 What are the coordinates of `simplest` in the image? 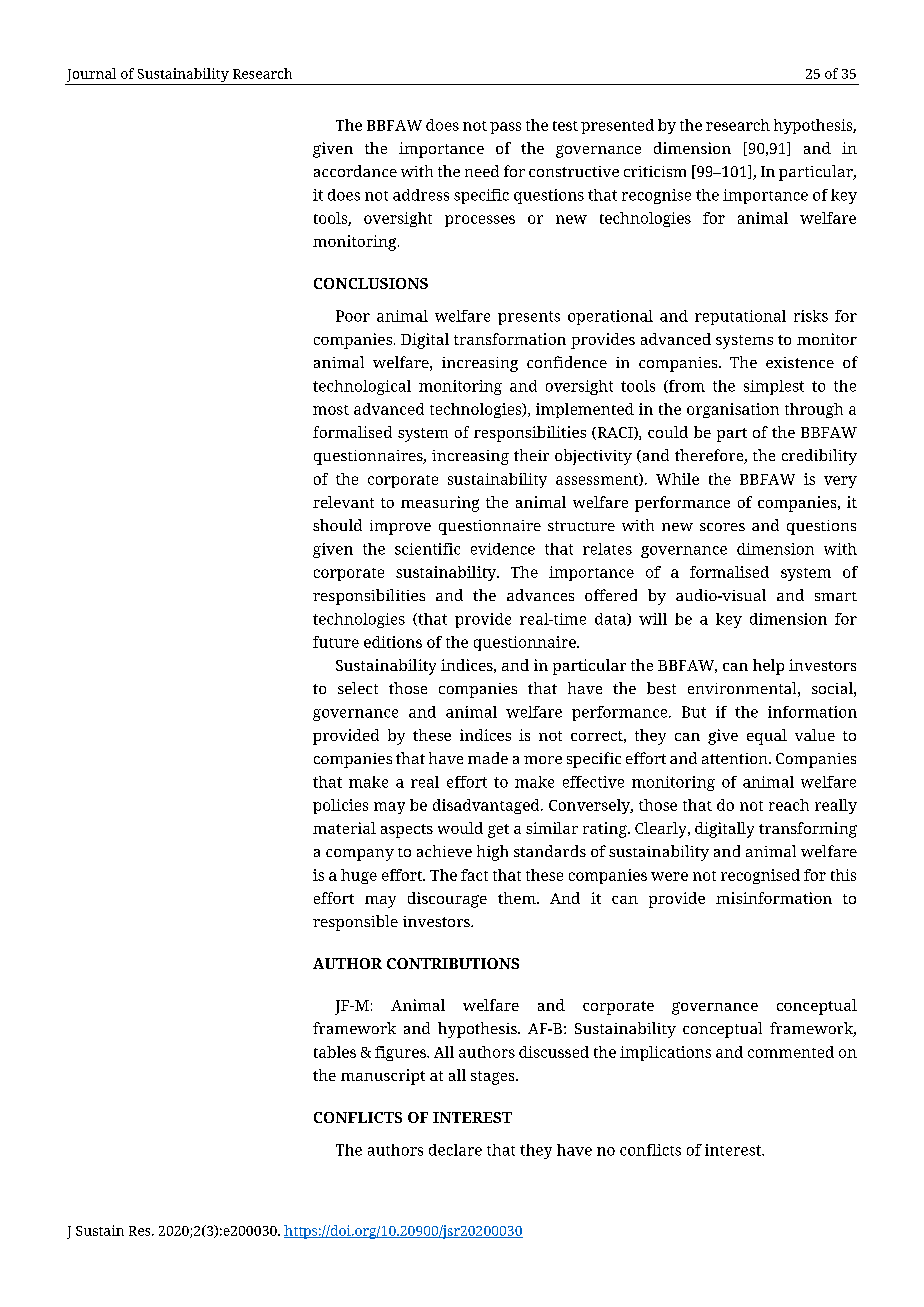 It's located at (774, 387).
